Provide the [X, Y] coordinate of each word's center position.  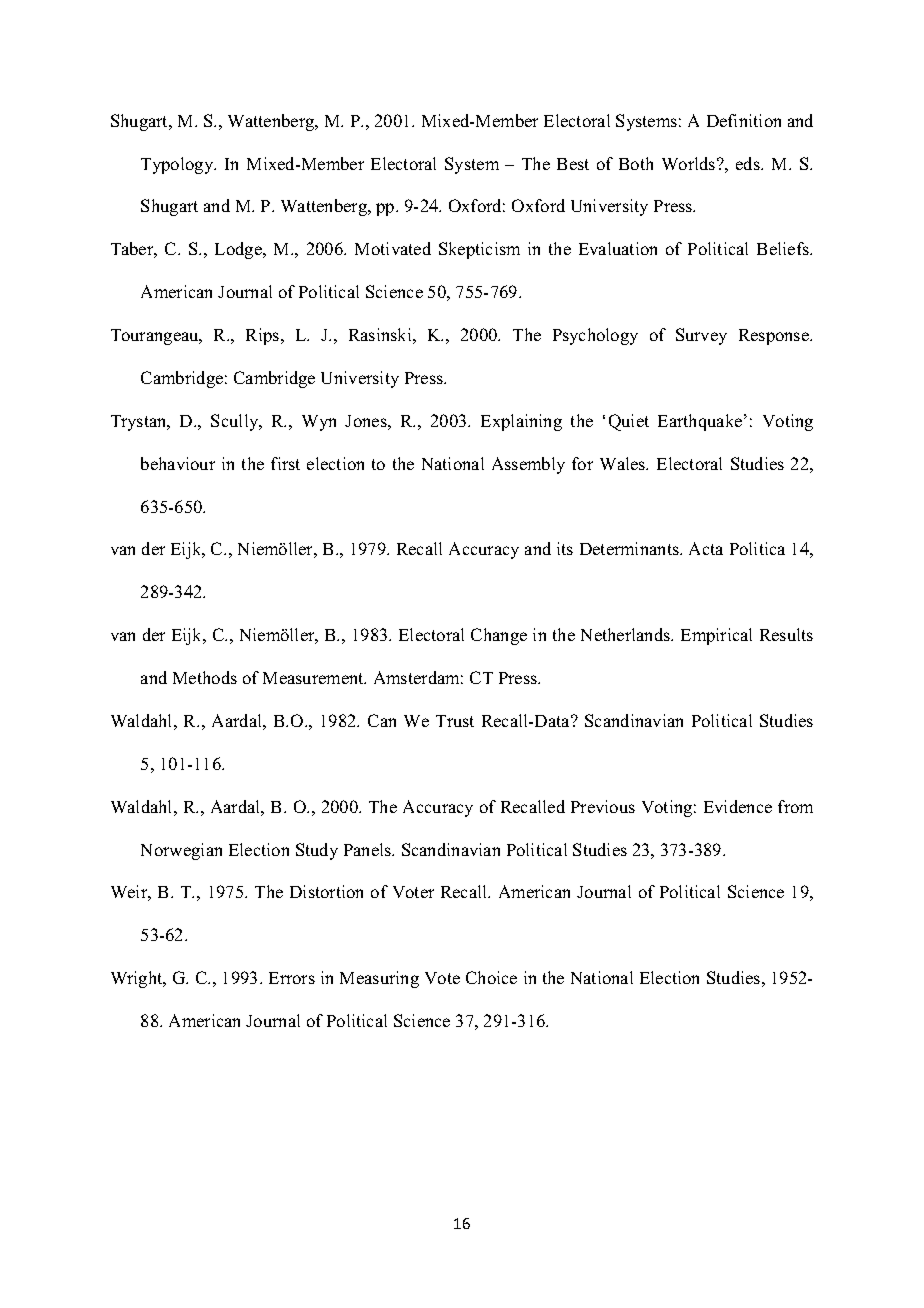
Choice [491, 977]
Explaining [521, 422]
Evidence [738, 806]
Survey [701, 336]
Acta [706, 548]
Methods [205, 677]
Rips [264, 336]
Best [573, 164]
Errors [292, 978]
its [565, 548]
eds [749, 163]
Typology [178, 165]
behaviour [178, 463]
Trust [455, 721]
